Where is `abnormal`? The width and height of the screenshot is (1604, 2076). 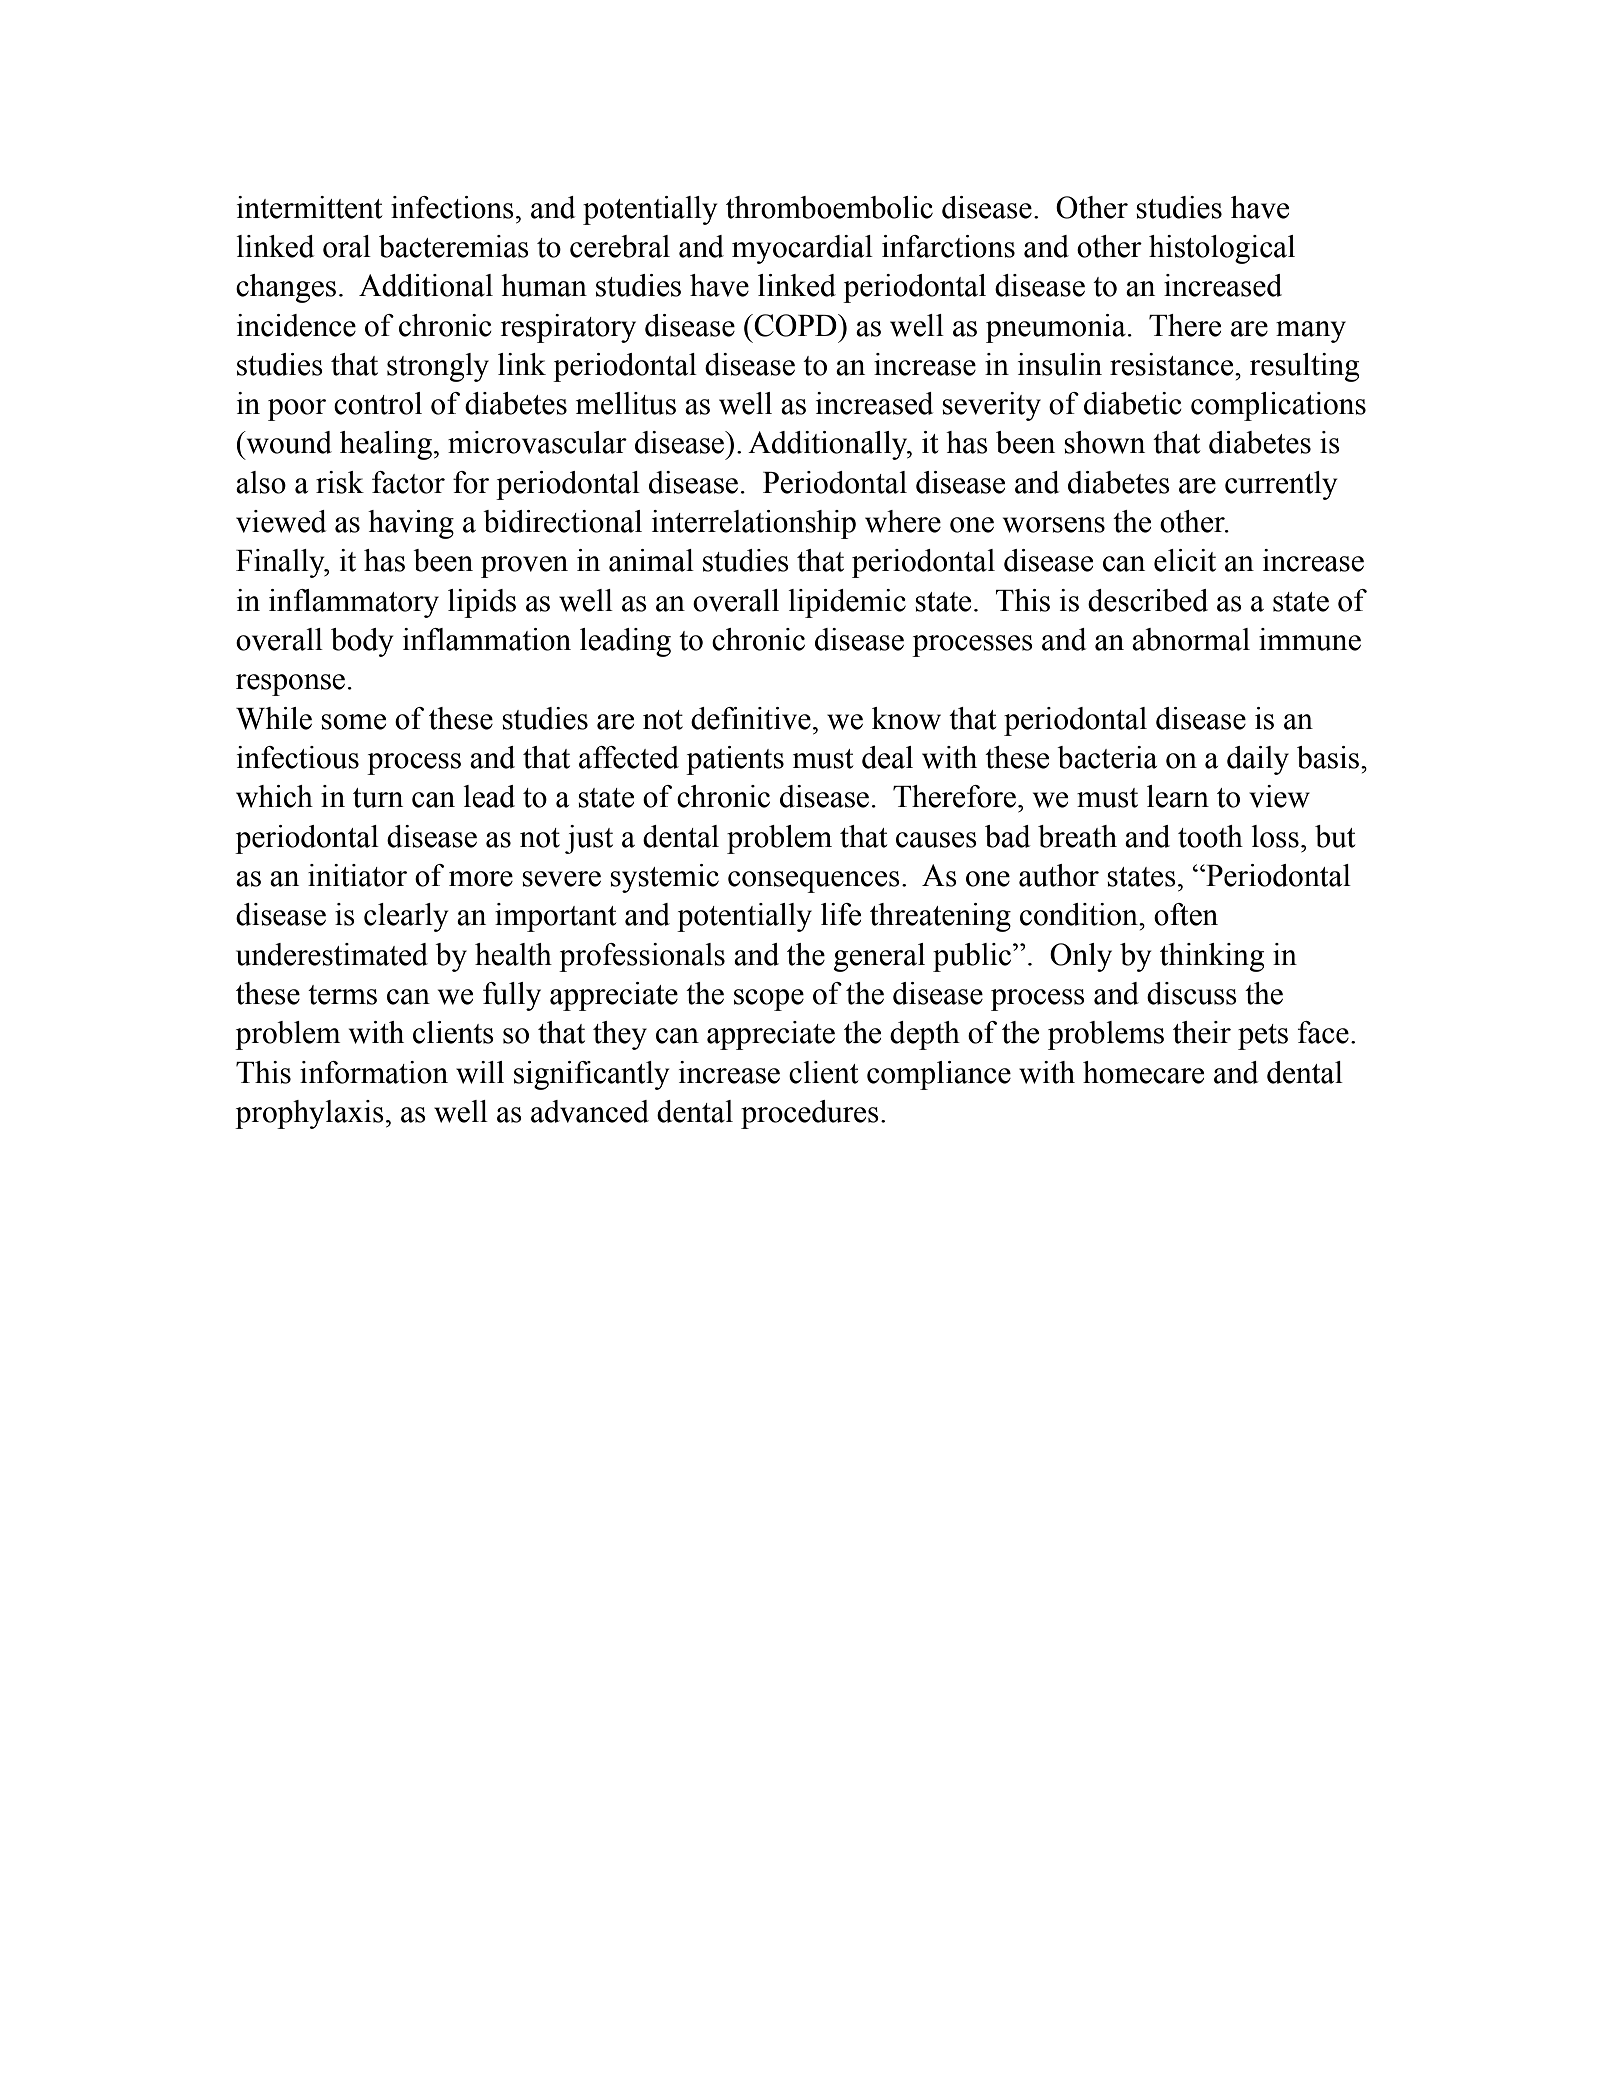
abnormal is located at coordinates (1191, 639).
